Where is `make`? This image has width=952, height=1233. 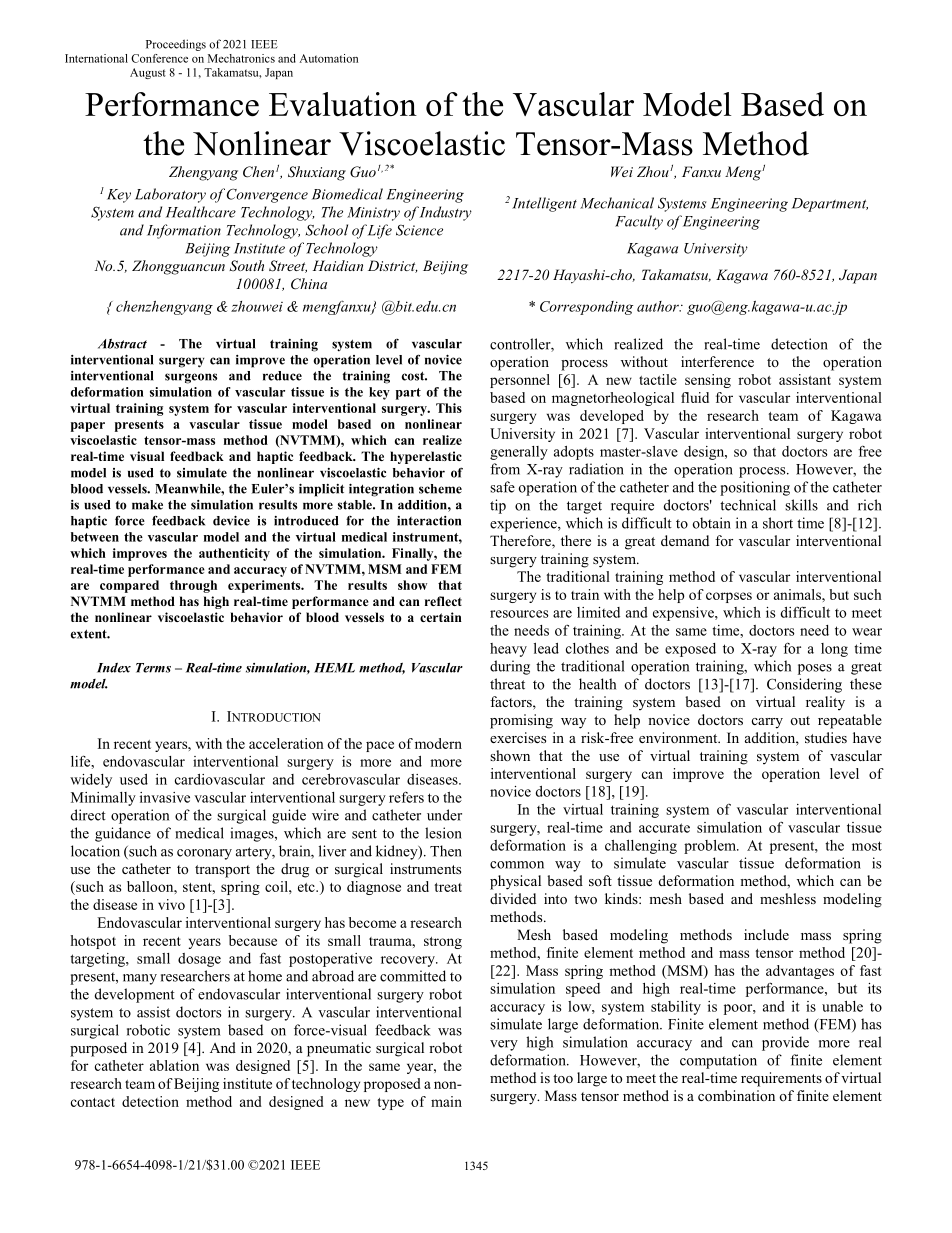
make is located at coordinates (147, 505).
